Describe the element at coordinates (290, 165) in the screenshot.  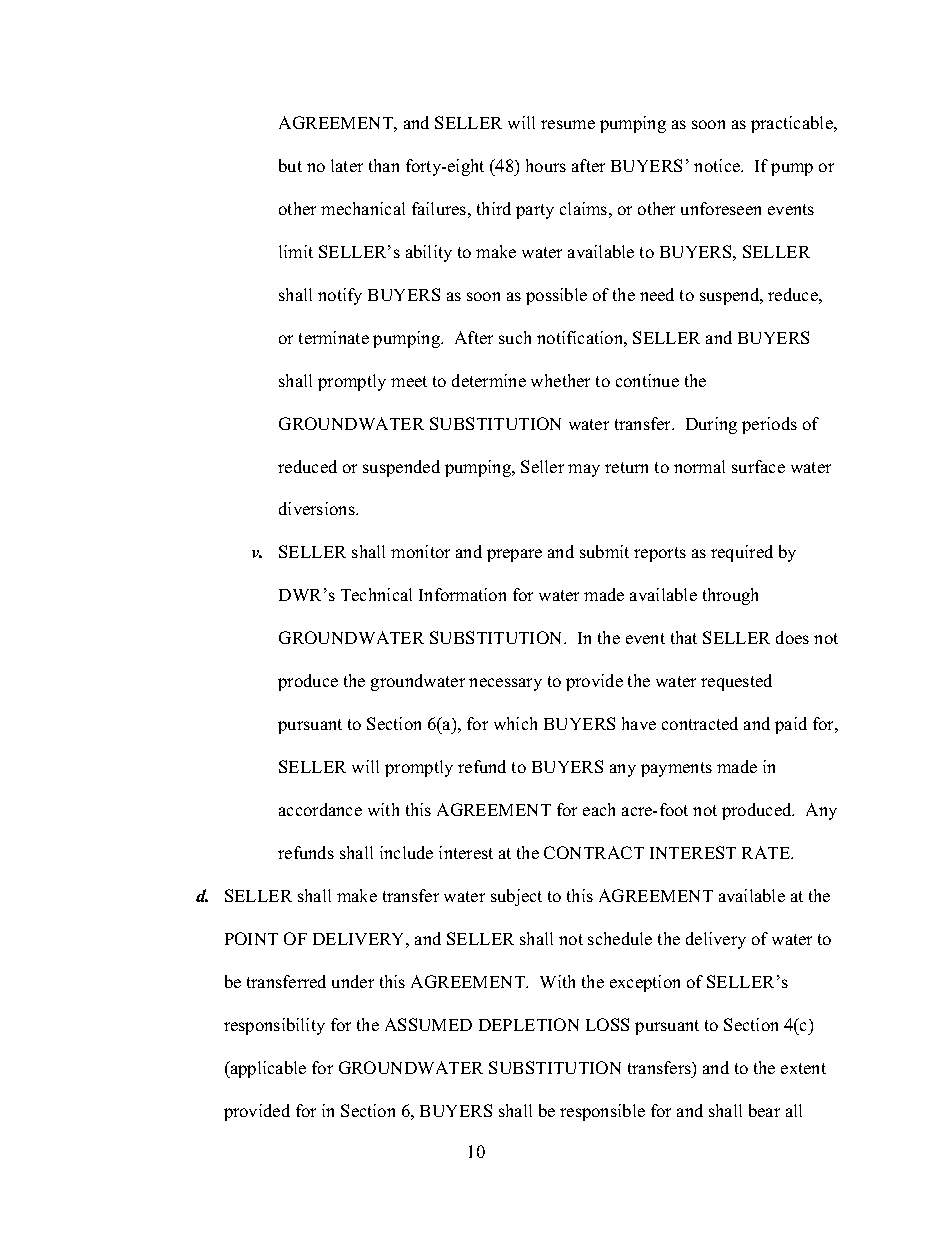
I see `but` at that location.
